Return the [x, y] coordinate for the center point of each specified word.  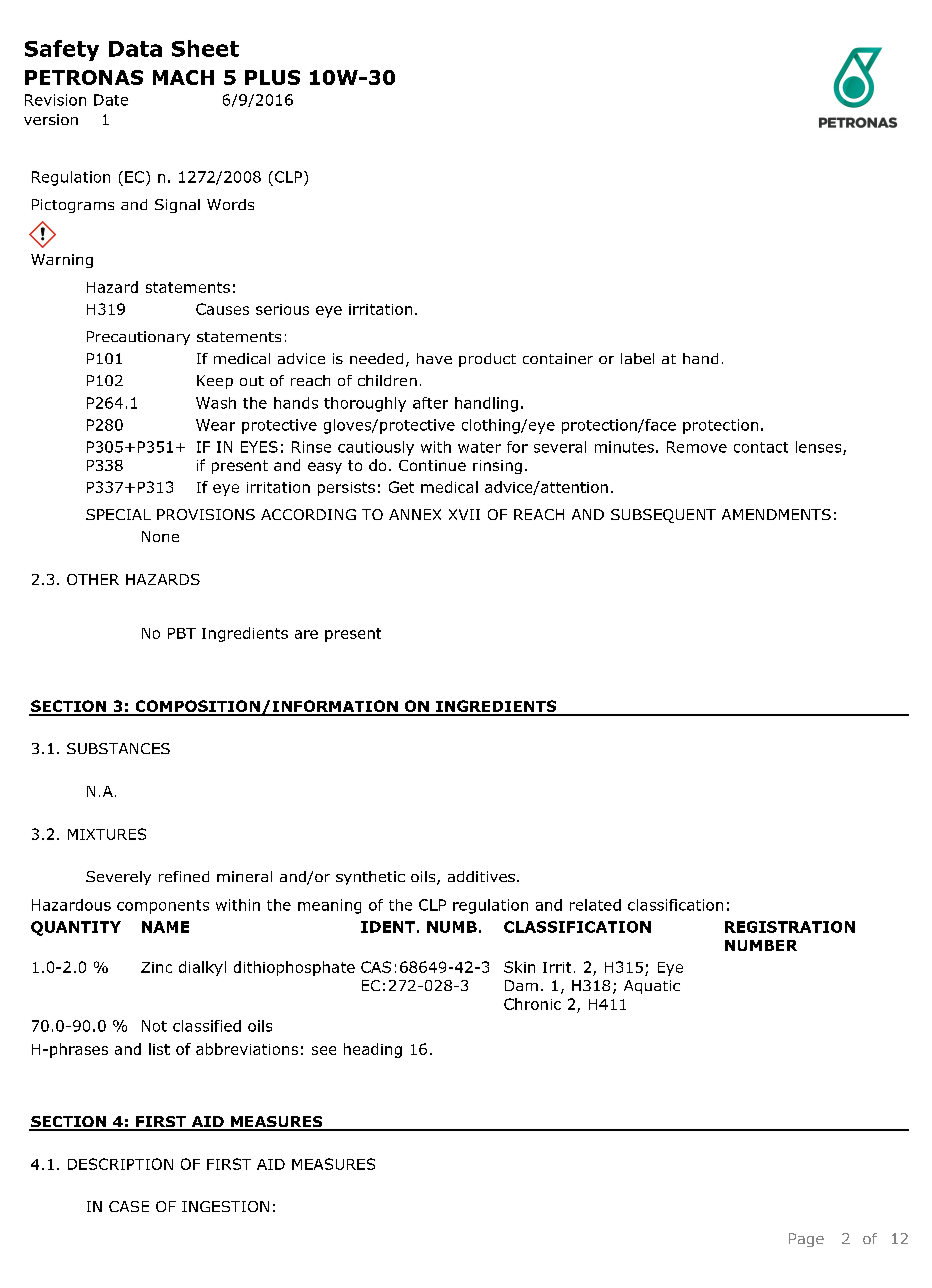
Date [111, 100]
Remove [697, 447]
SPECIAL [118, 514]
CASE [129, 1206]
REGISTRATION [790, 927]
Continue [432, 465]
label [637, 358]
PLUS [272, 77]
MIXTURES [107, 834]
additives [481, 876]
